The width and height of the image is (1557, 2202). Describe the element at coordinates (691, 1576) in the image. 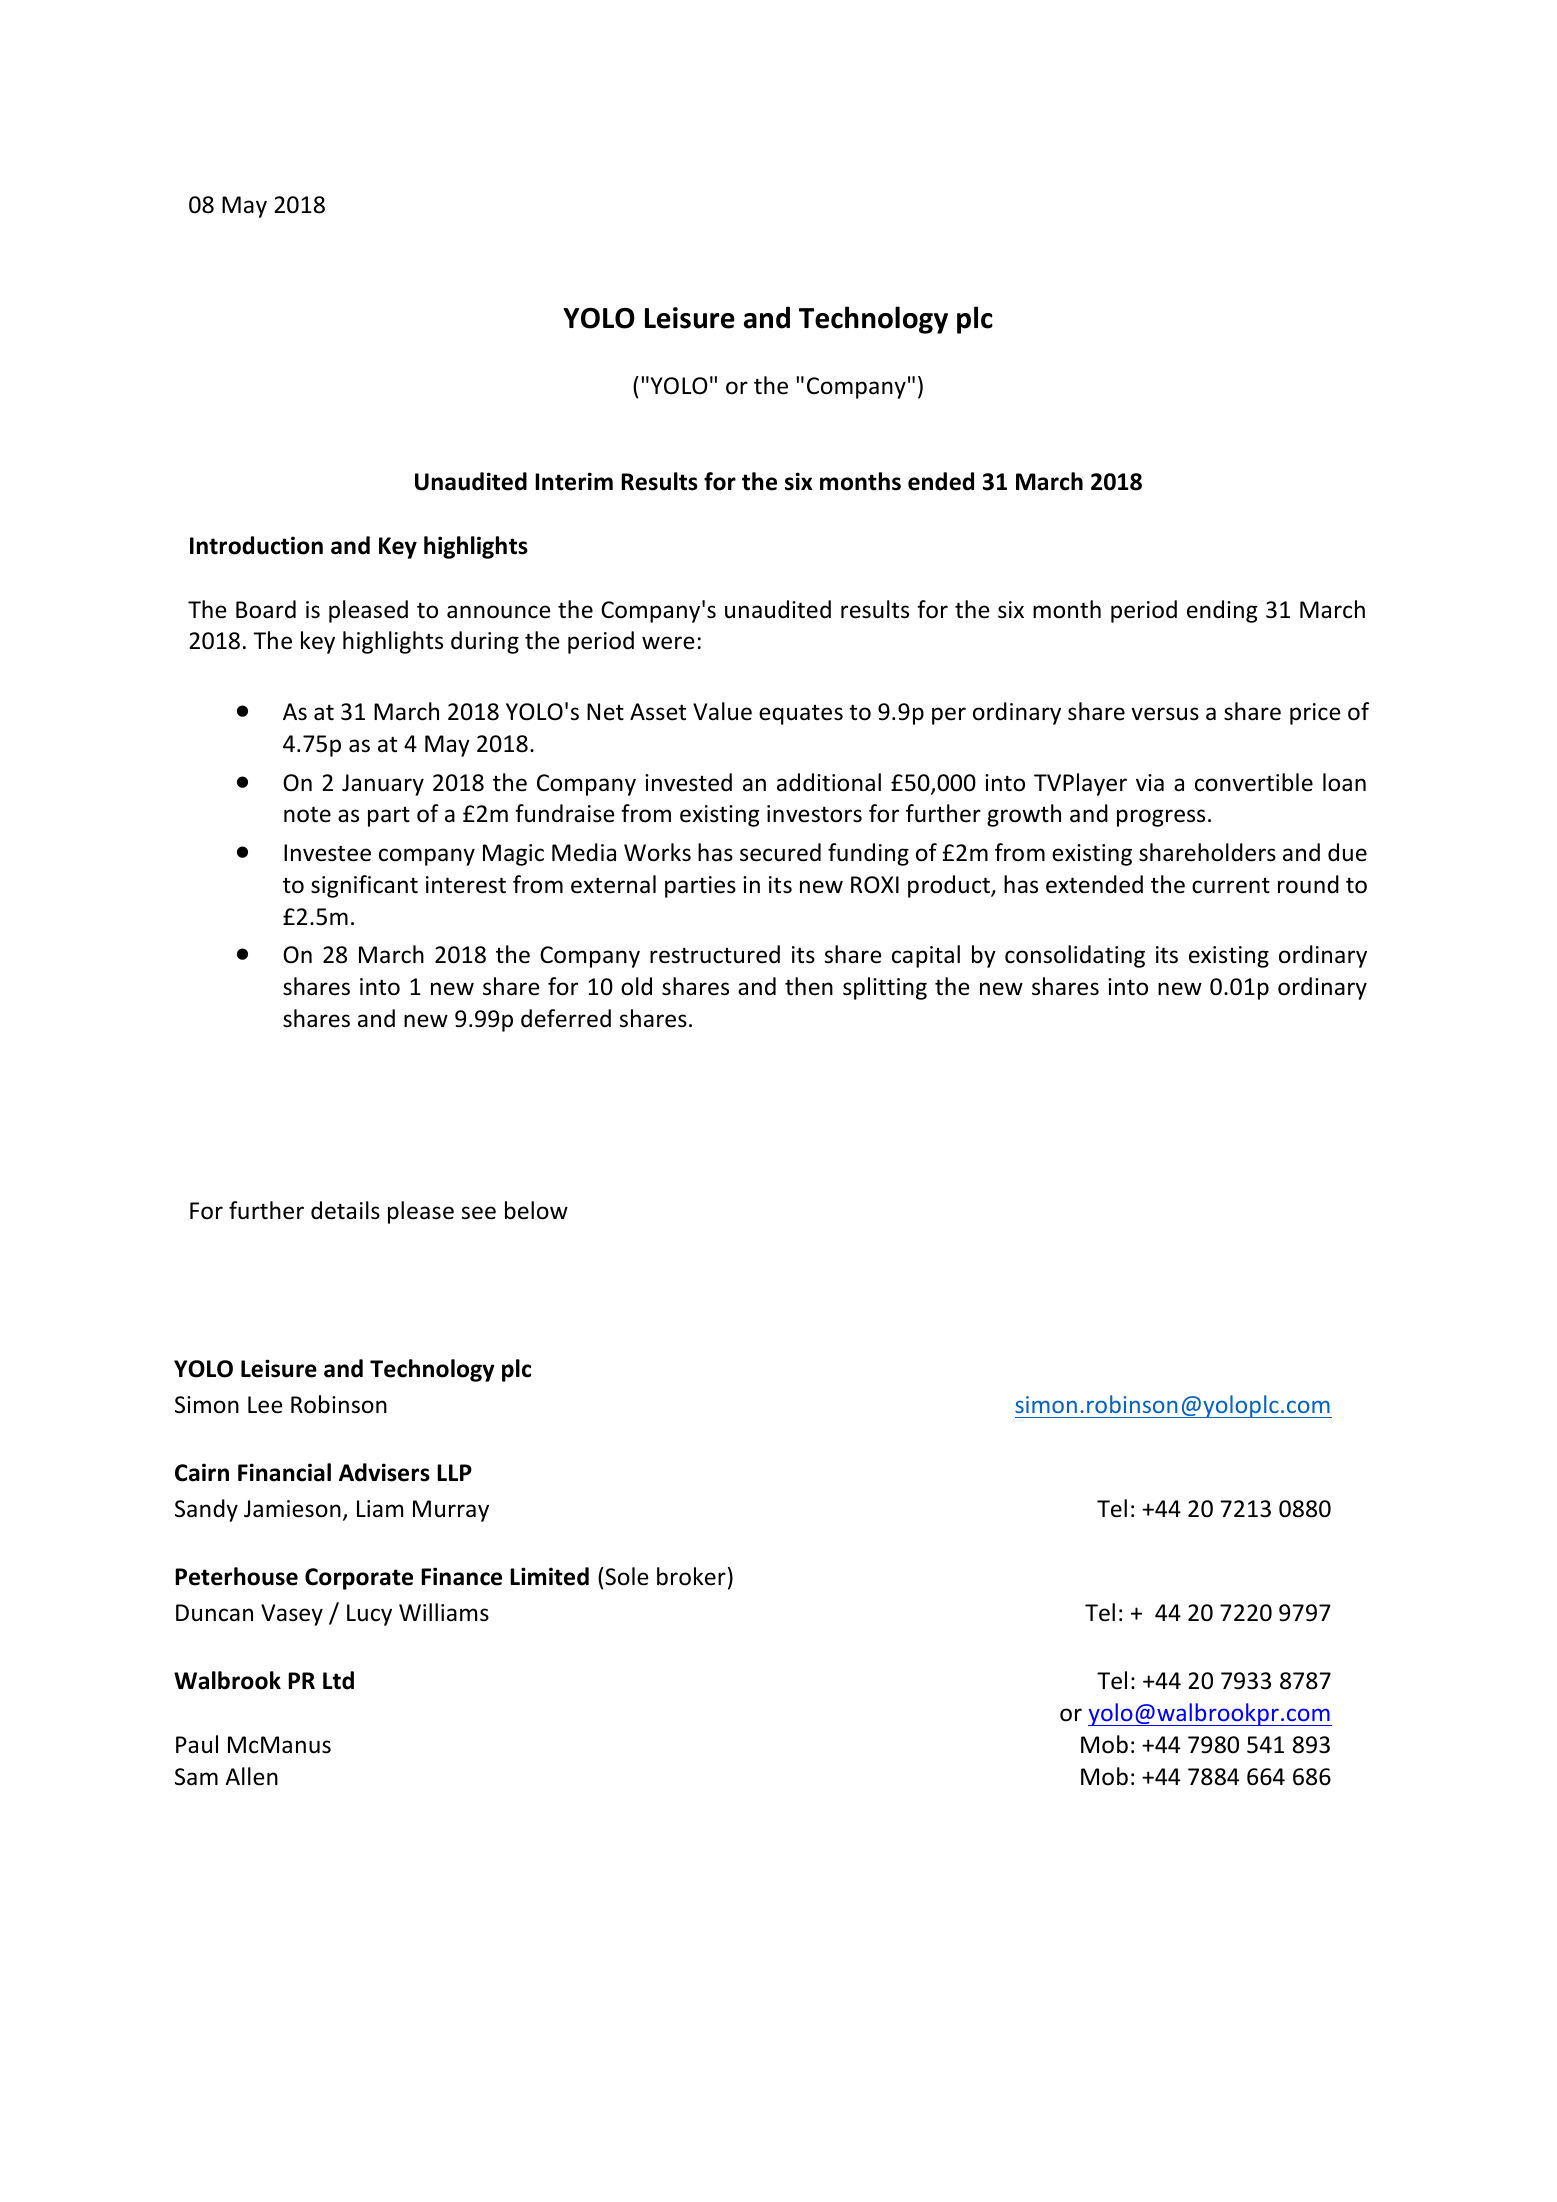

I see `broker` at that location.
